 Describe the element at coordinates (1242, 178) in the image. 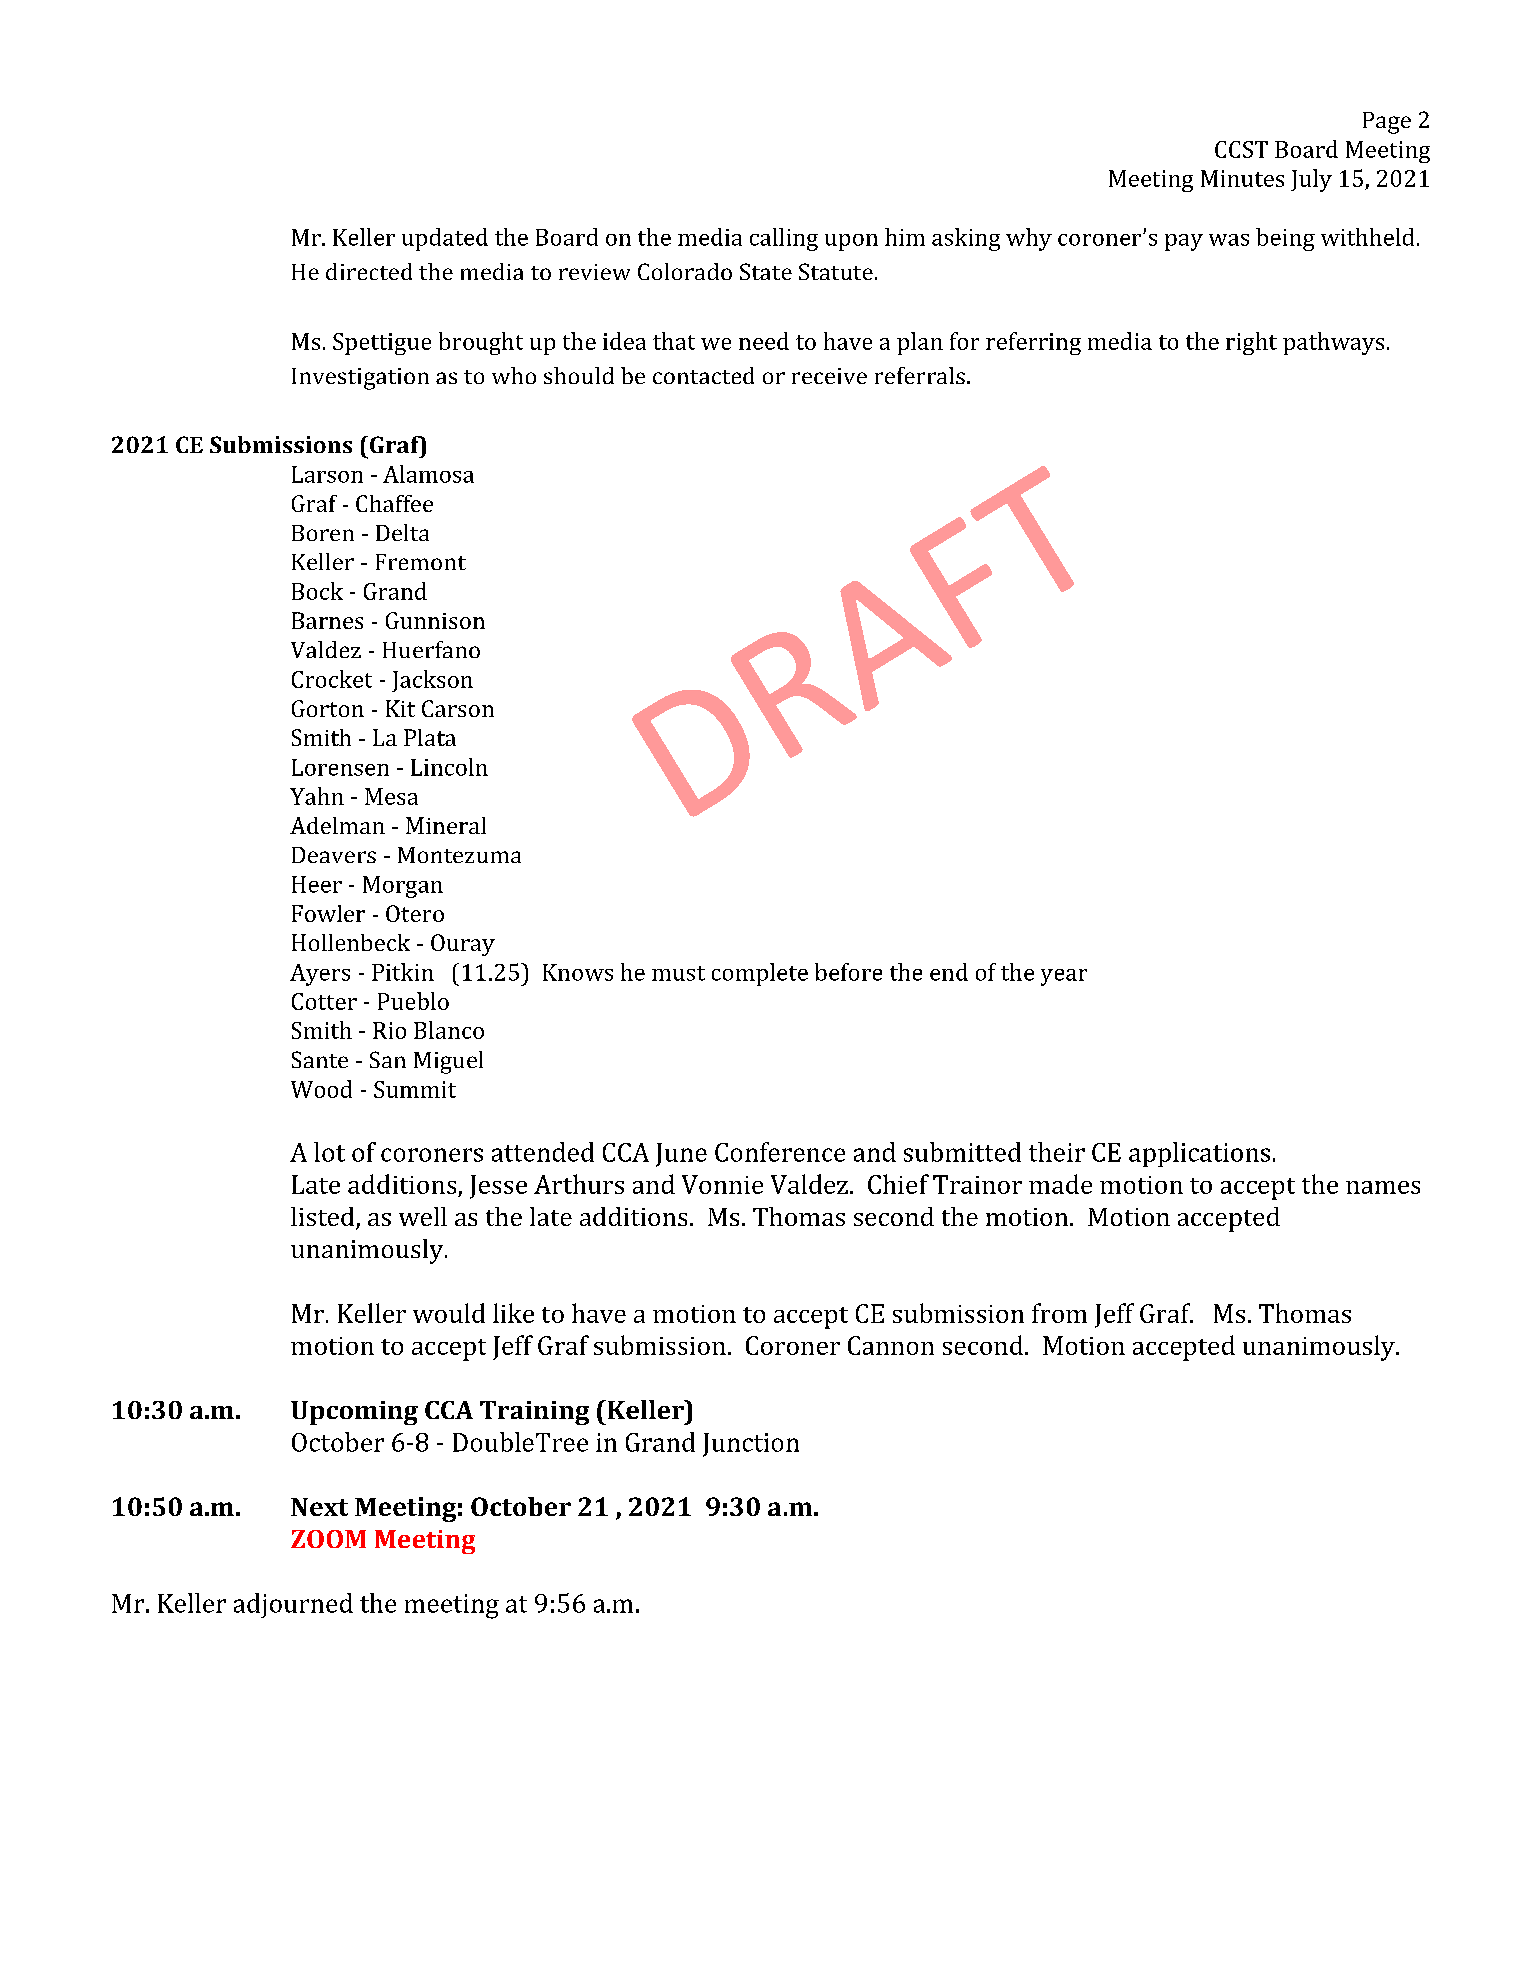

I see `Minutes` at that location.
